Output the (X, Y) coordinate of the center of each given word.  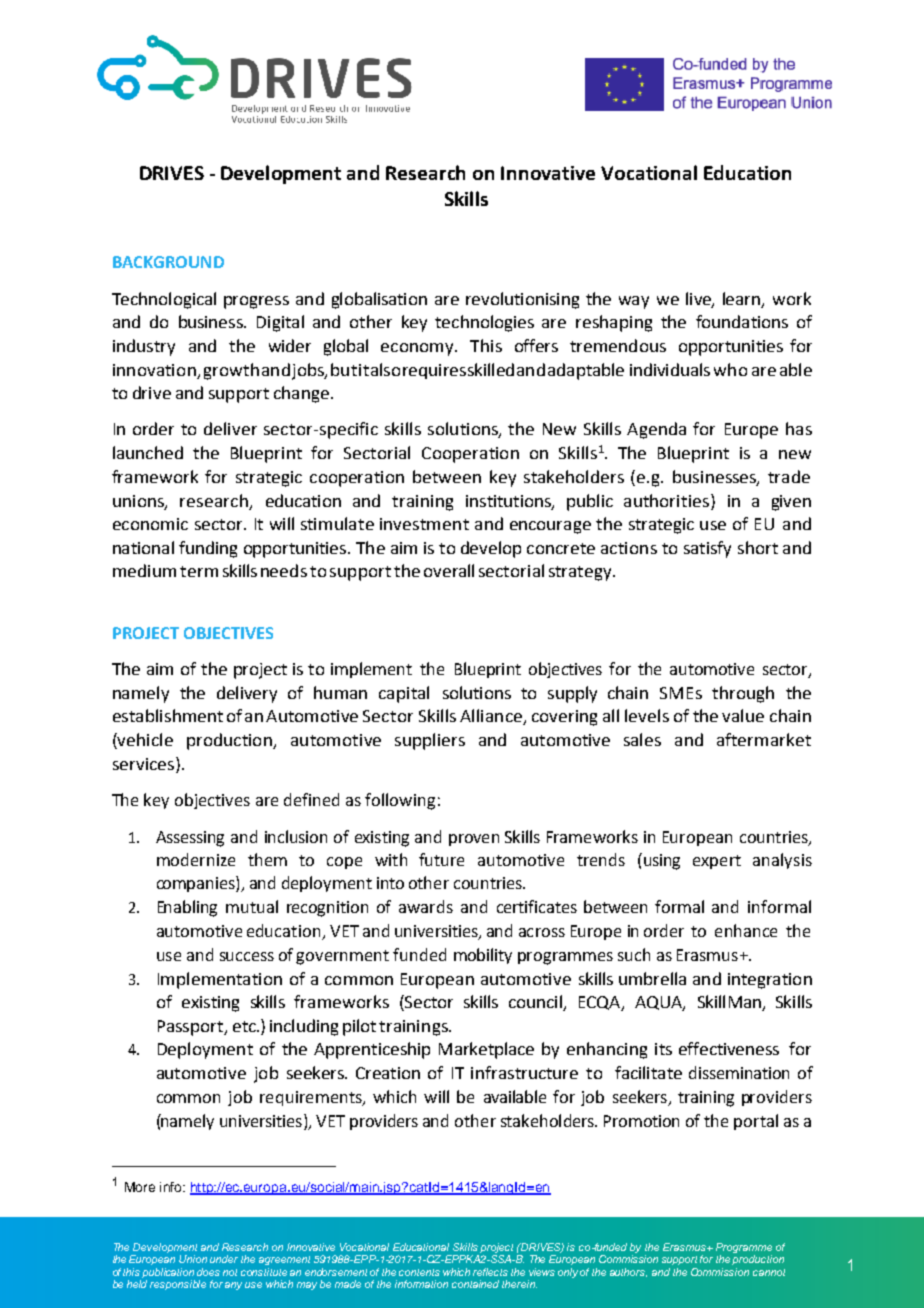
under (224, 1259)
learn (741, 298)
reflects (490, 1272)
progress (256, 302)
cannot (769, 1272)
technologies (484, 323)
